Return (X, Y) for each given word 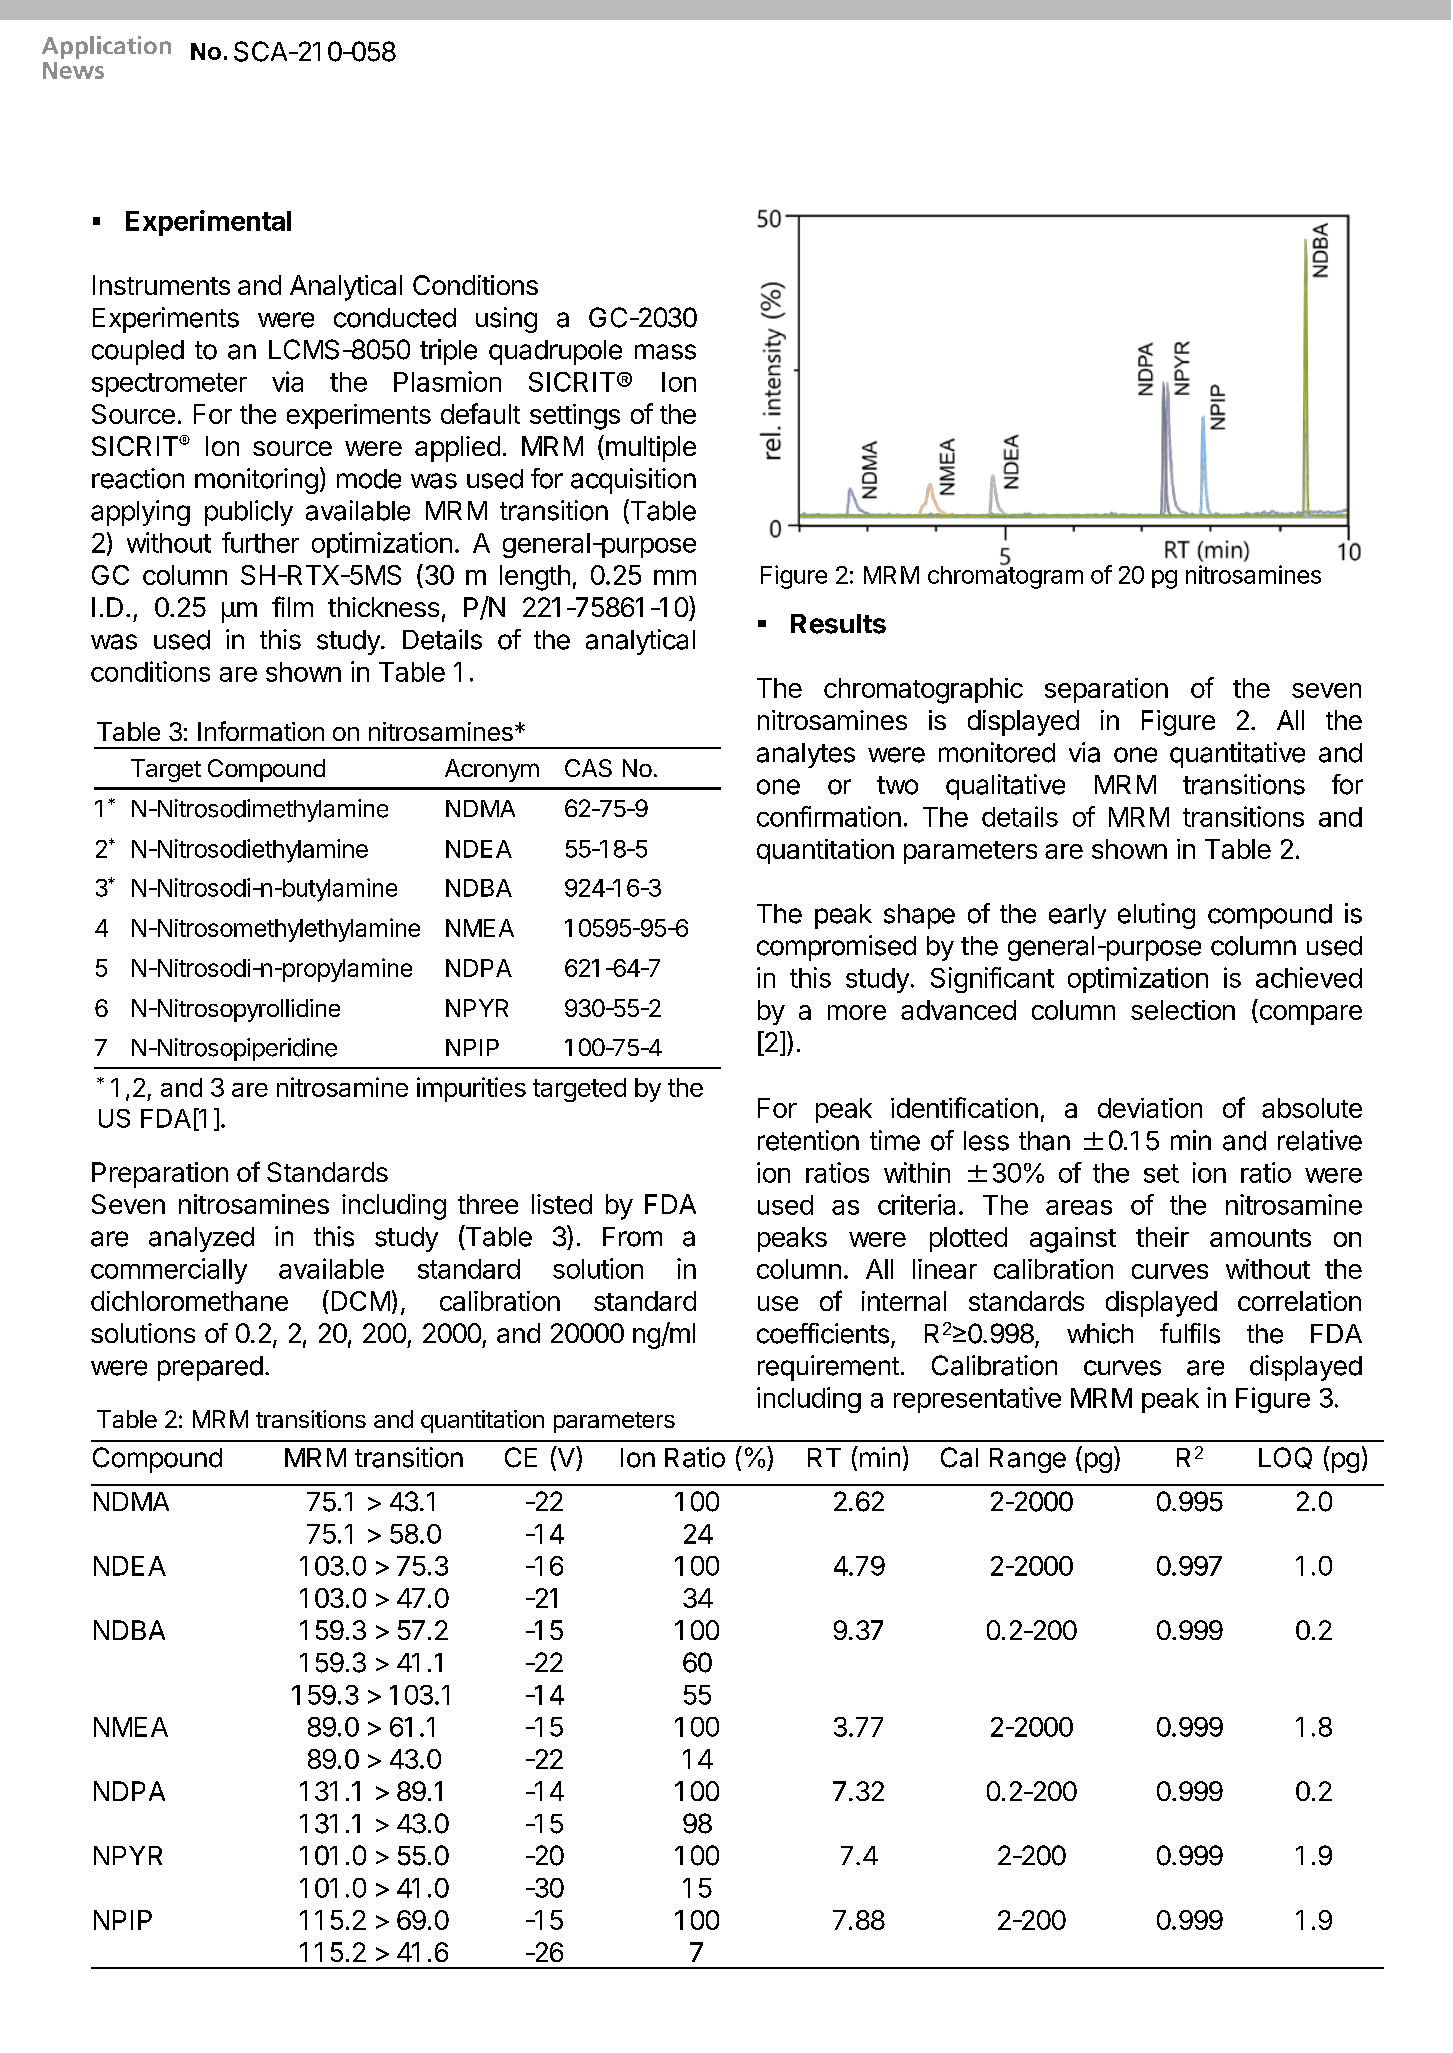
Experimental (208, 223)
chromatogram (1005, 576)
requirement (828, 1368)
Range (1028, 1460)
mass (665, 352)
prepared (210, 1368)
